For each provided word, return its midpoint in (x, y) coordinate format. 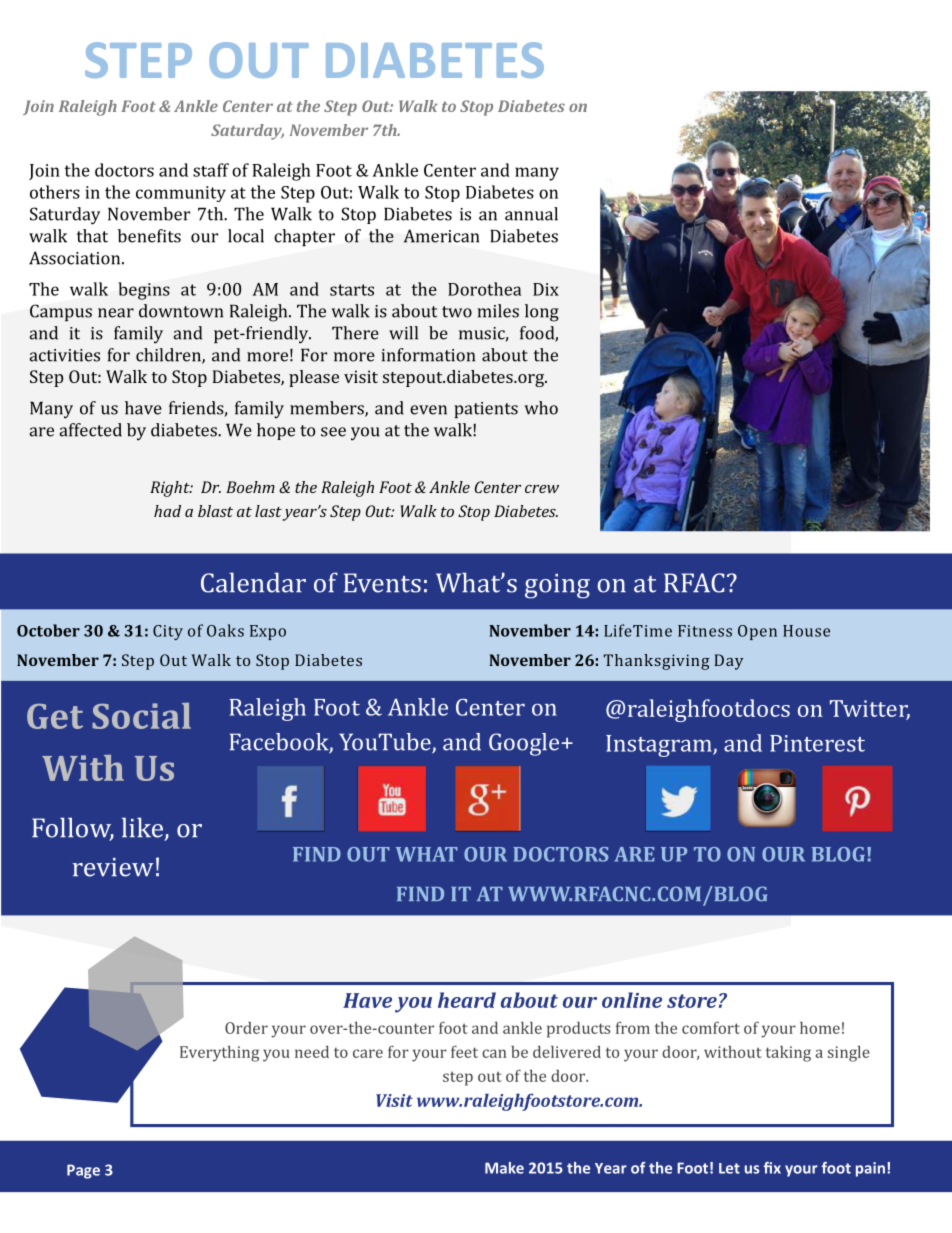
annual (531, 214)
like (142, 827)
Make (504, 1168)
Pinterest (817, 743)
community (181, 194)
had (167, 511)
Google (524, 744)
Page (83, 1171)
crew (542, 489)
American (441, 236)
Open (757, 632)
